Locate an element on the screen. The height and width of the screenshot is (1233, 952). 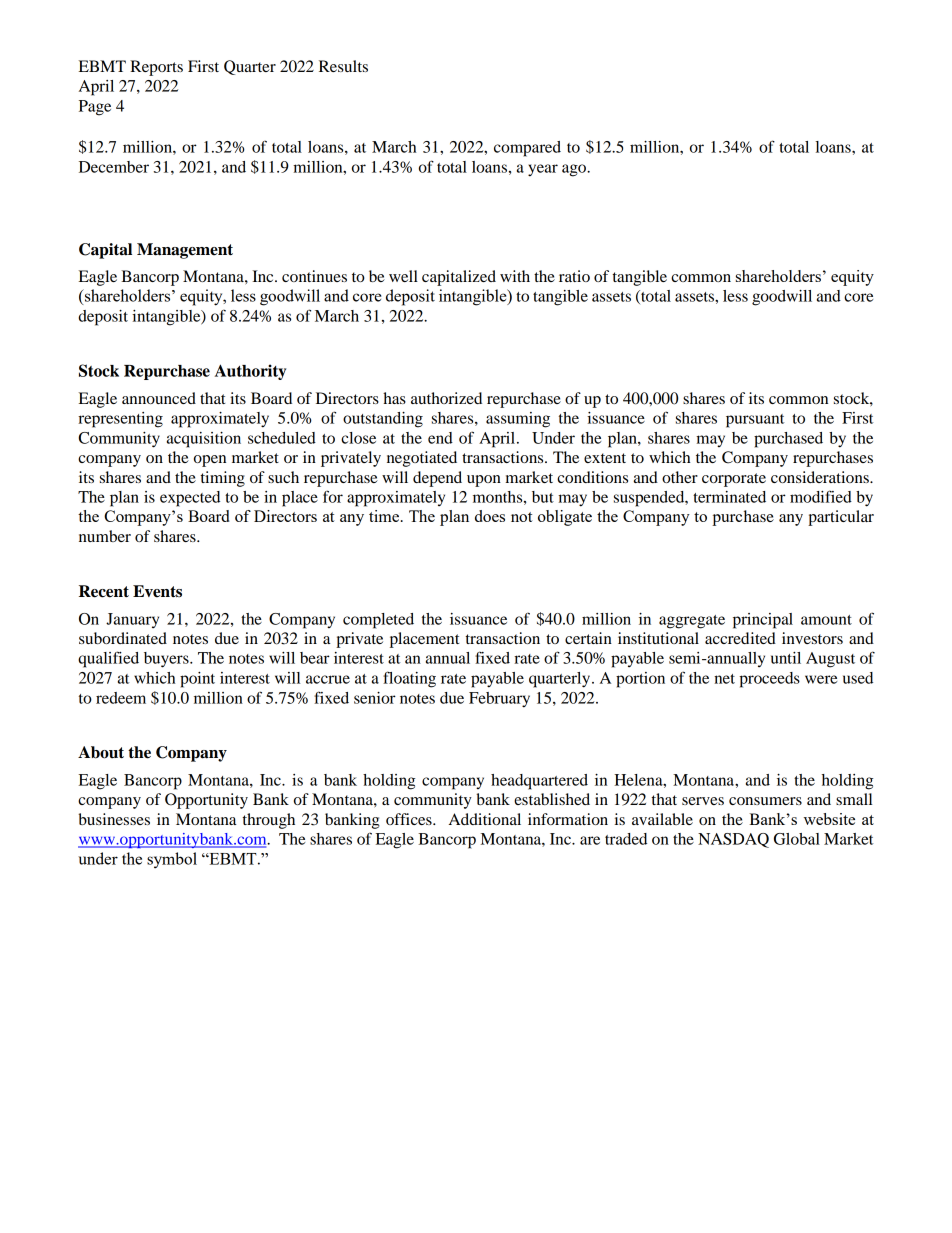
authorized is located at coordinates (446, 398).
